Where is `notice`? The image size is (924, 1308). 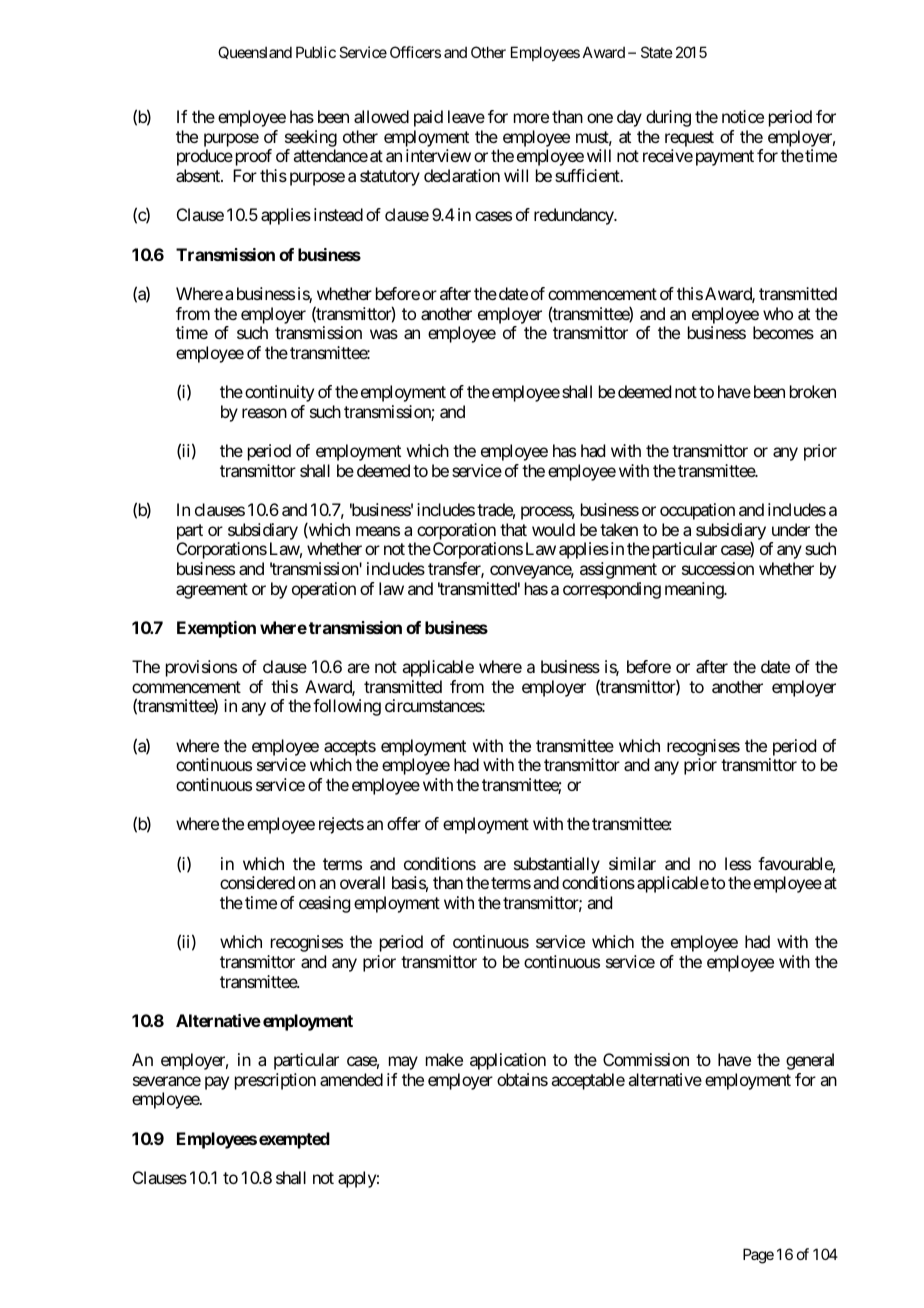 notice is located at coordinates (743, 116).
